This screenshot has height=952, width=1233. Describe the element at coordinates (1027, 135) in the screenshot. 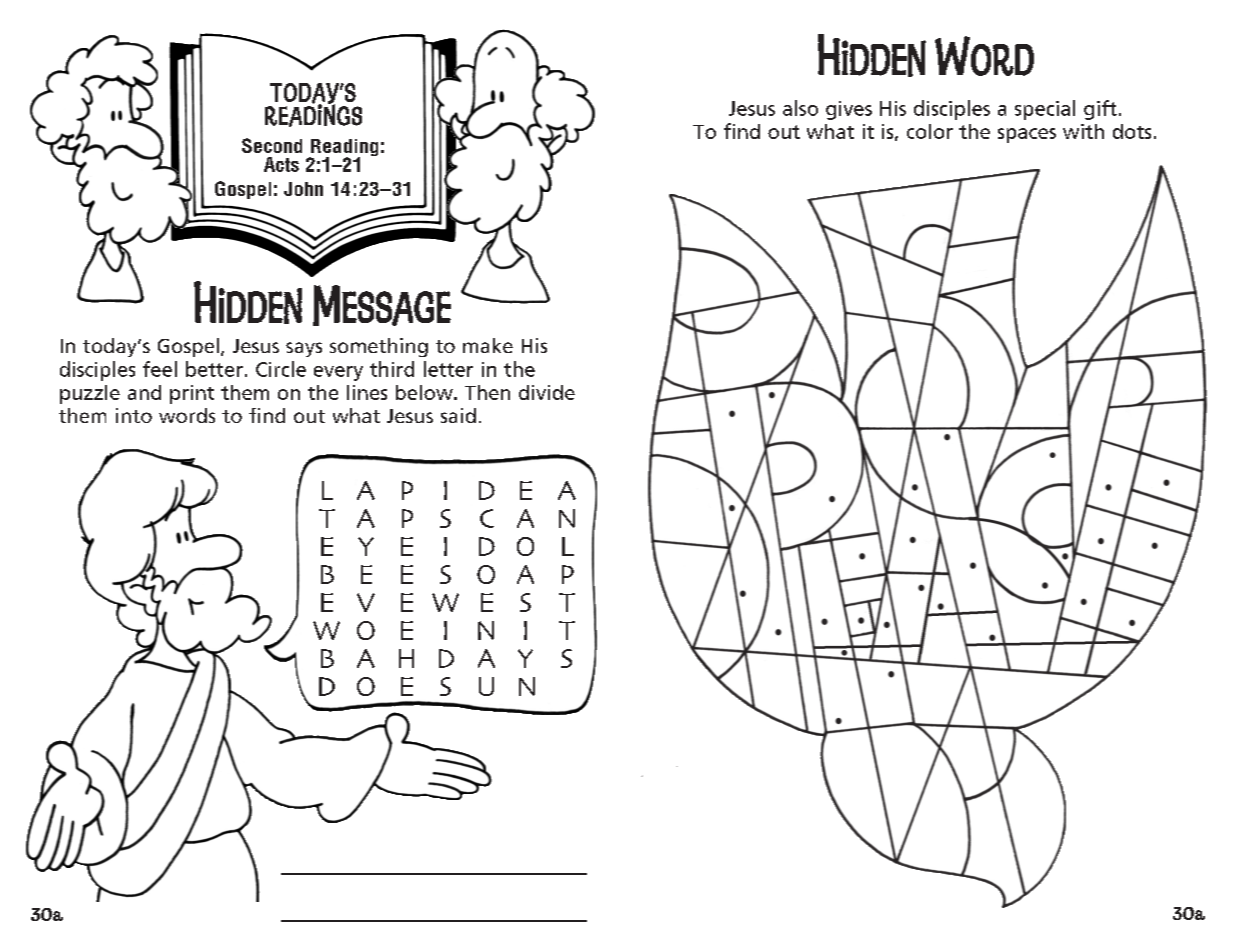

I see `spaces` at that location.
